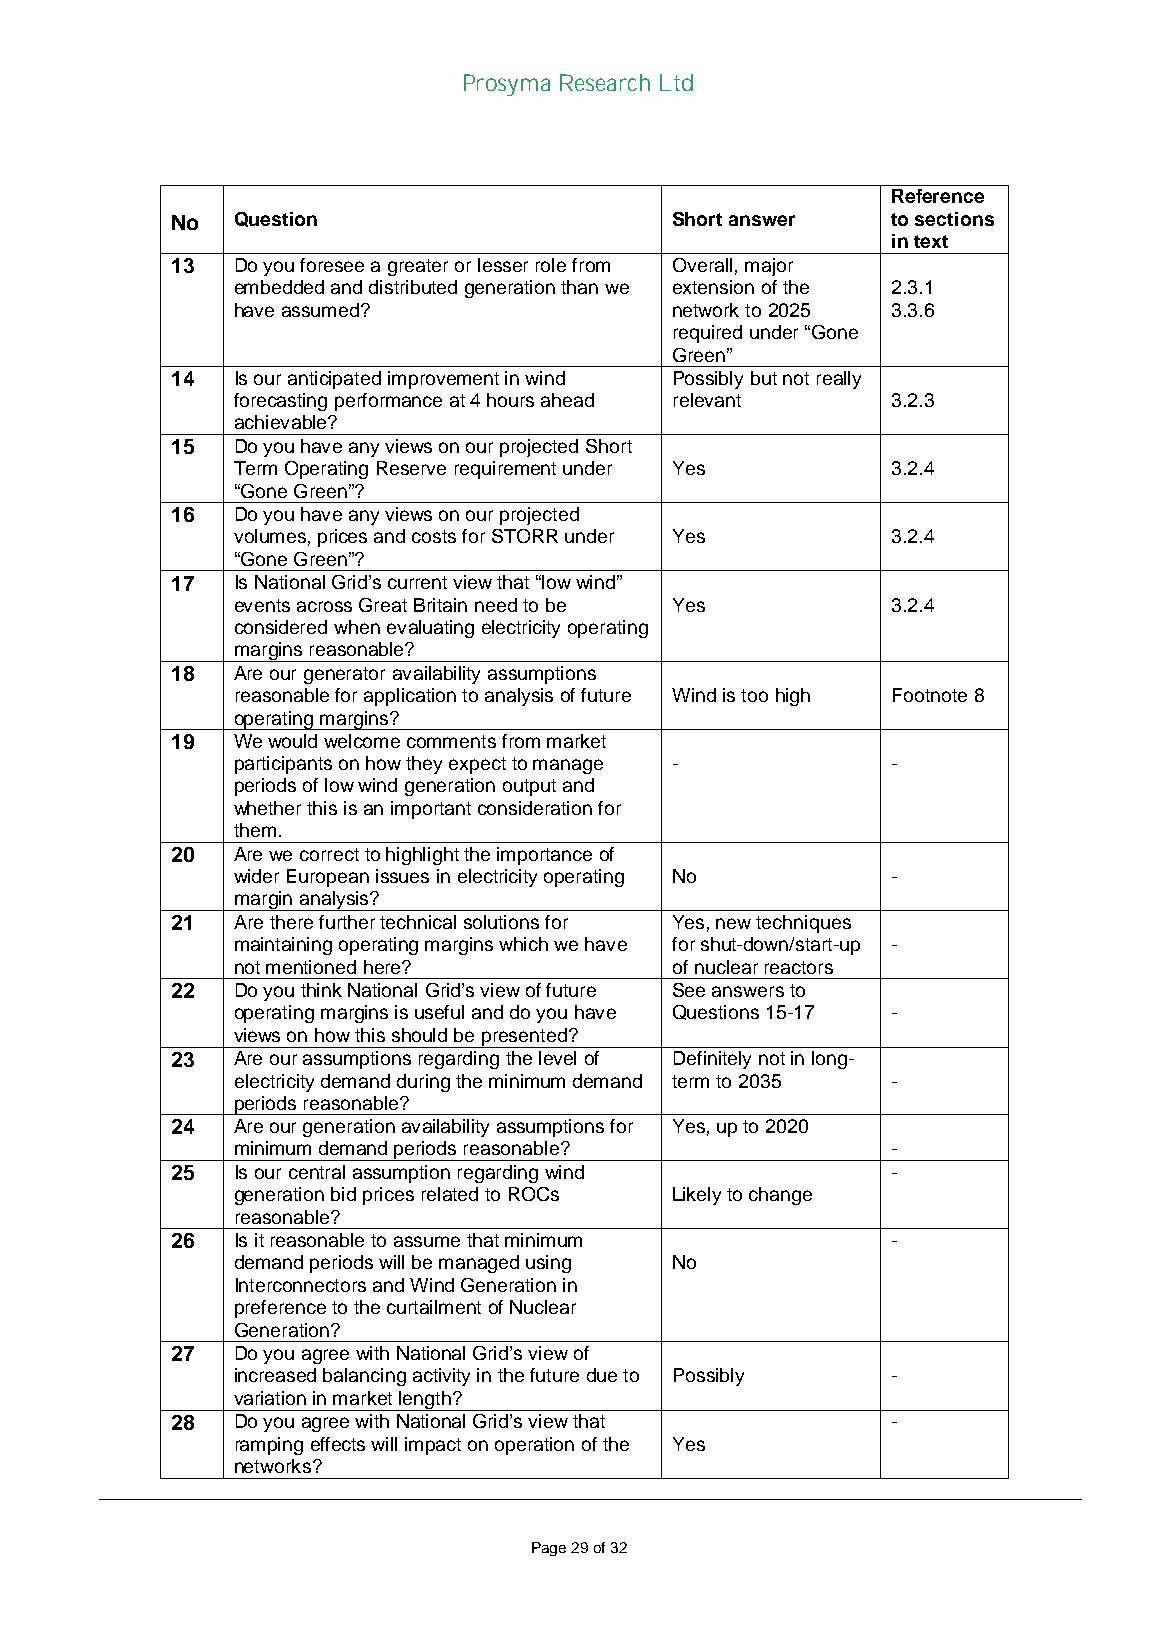 The width and height of the screenshot is (1159, 1639). What do you see at coordinates (338, 1444) in the screenshot?
I see `effects` at bounding box center [338, 1444].
